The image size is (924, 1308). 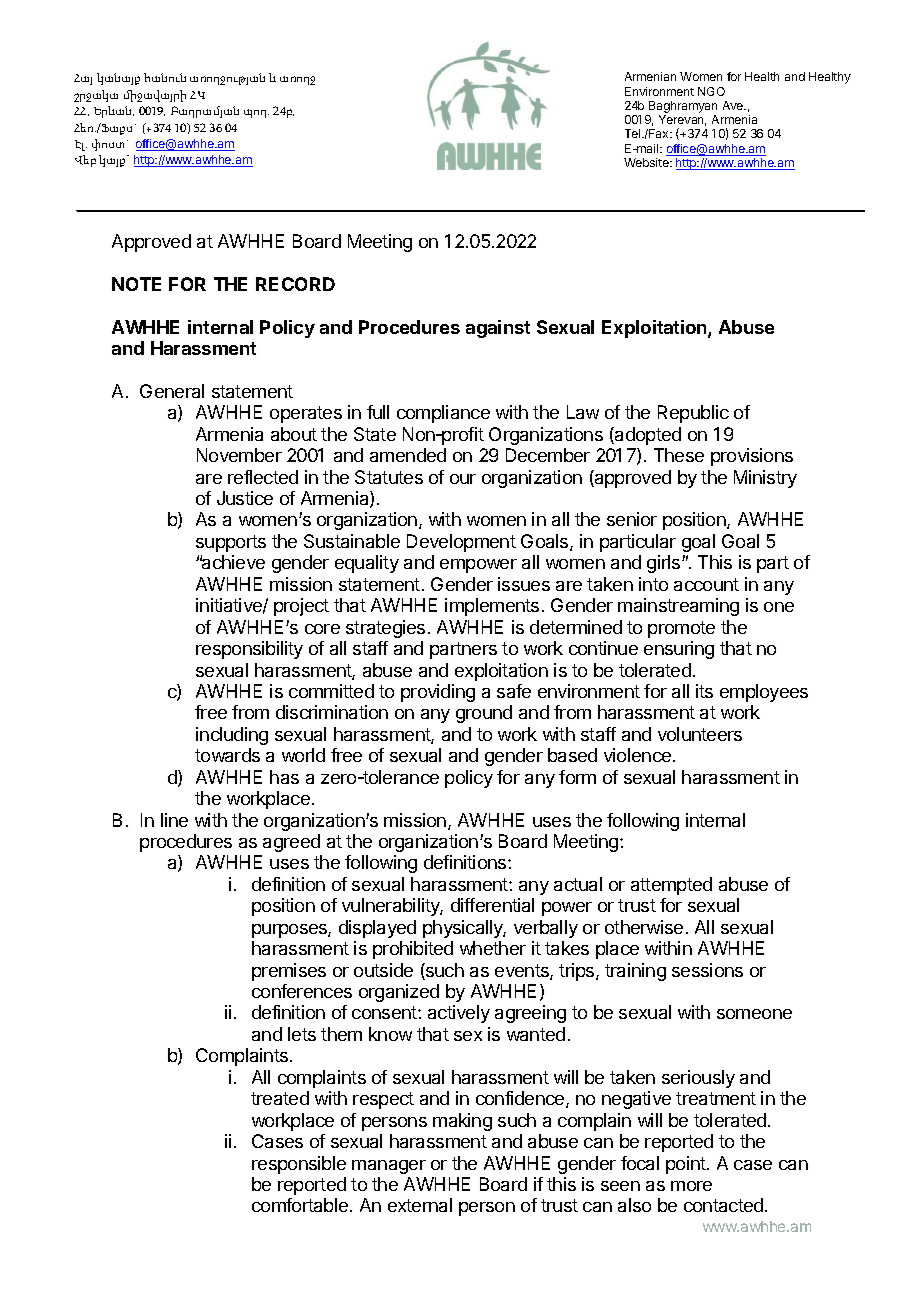 What do you see at coordinates (647, 162) in the screenshot?
I see `Website` at bounding box center [647, 162].
